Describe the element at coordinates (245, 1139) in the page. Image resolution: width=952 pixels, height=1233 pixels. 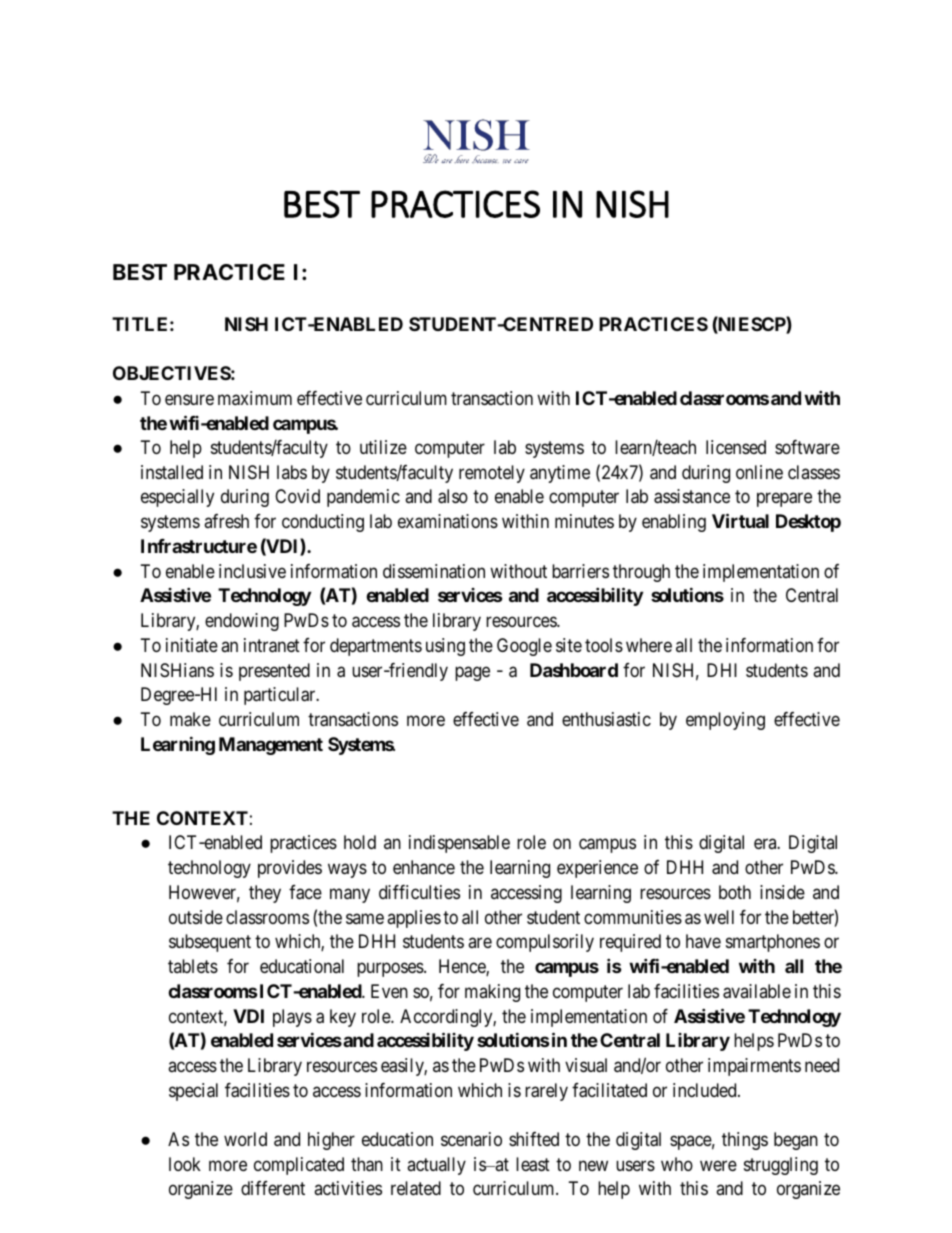
I see `world` at that location.
